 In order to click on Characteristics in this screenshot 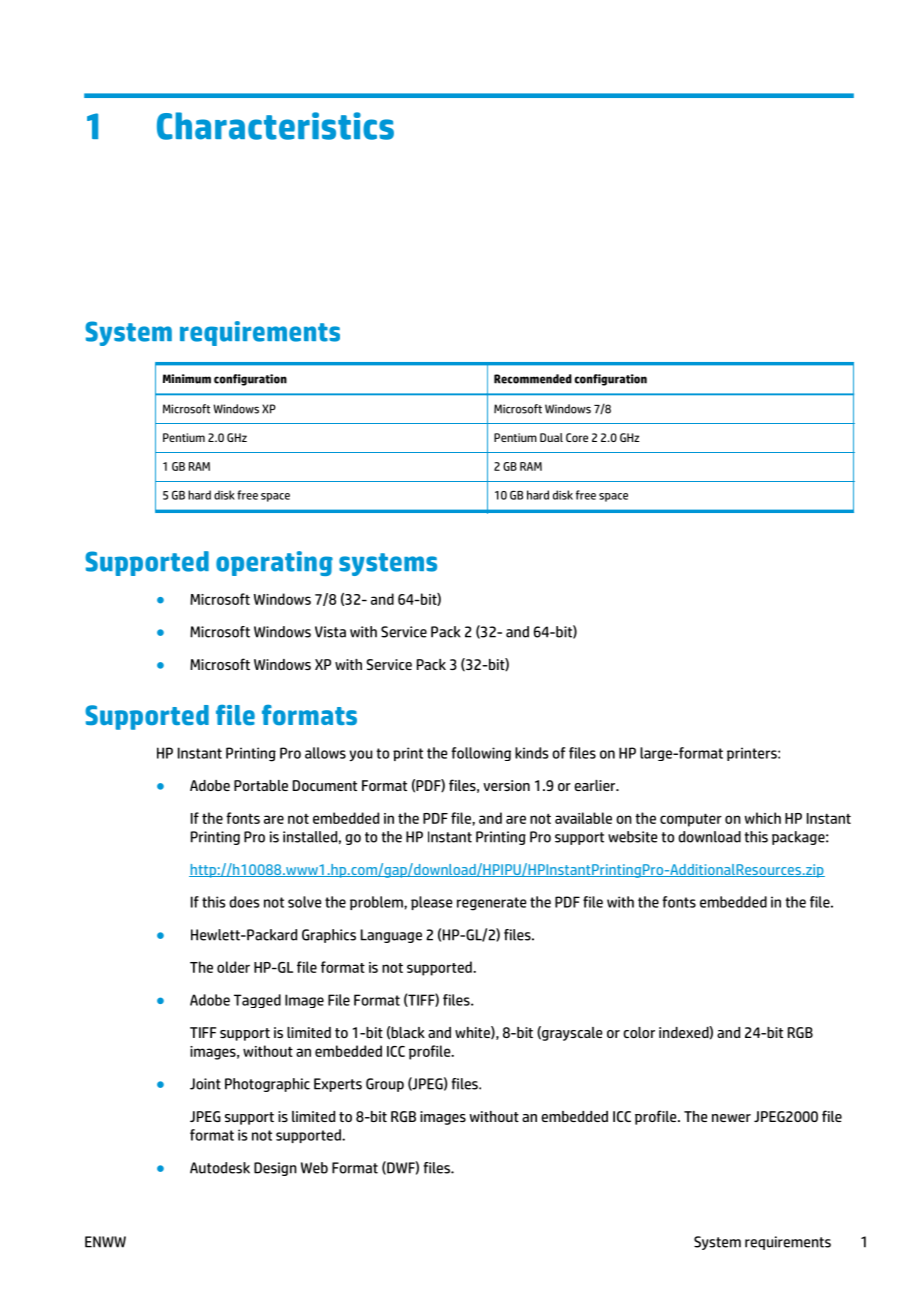, I will do `click(275, 126)`.
